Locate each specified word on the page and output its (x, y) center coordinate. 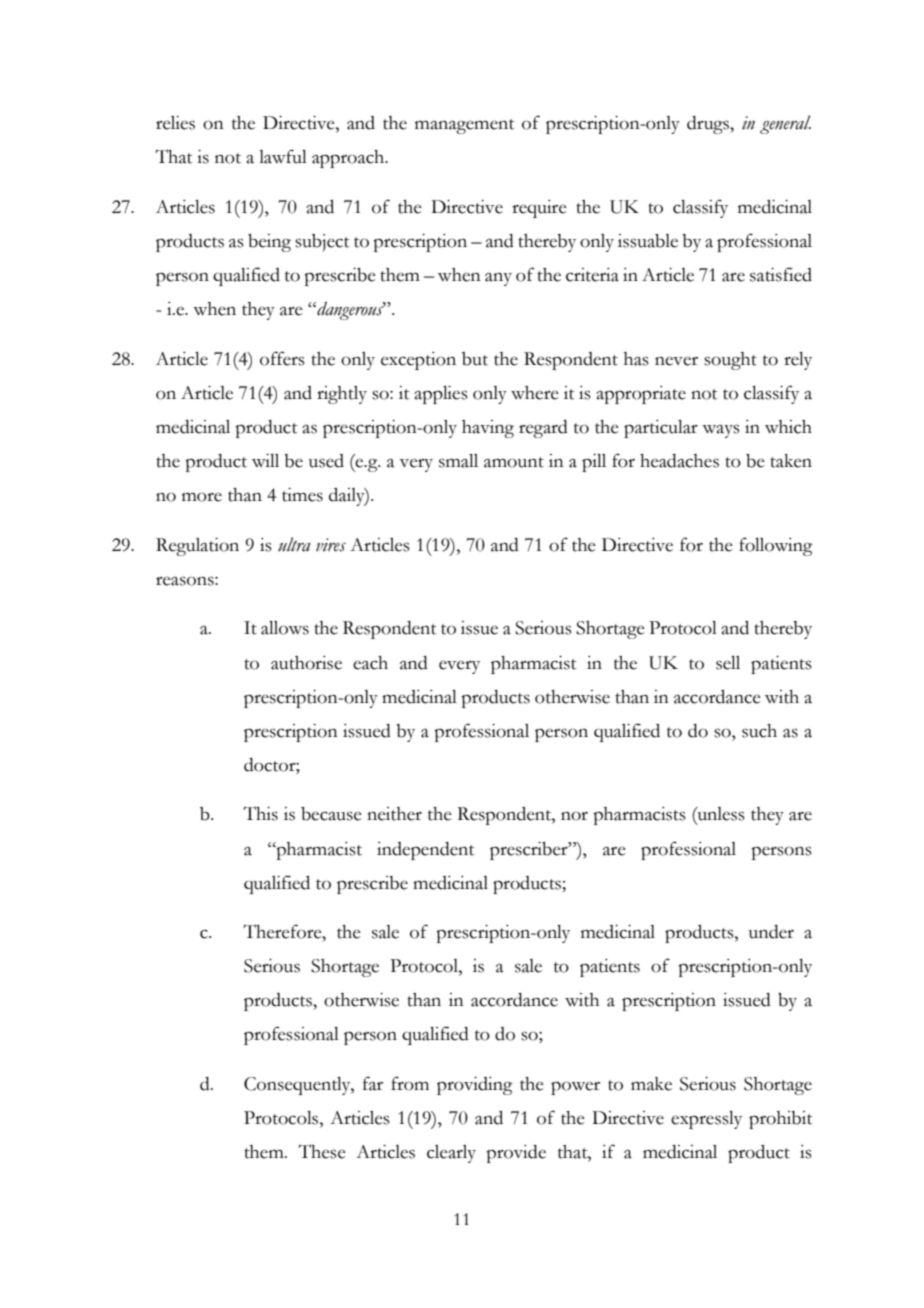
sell (728, 663)
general (785, 124)
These (322, 1151)
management (464, 126)
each (370, 663)
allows (285, 628)
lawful (283, 156)
